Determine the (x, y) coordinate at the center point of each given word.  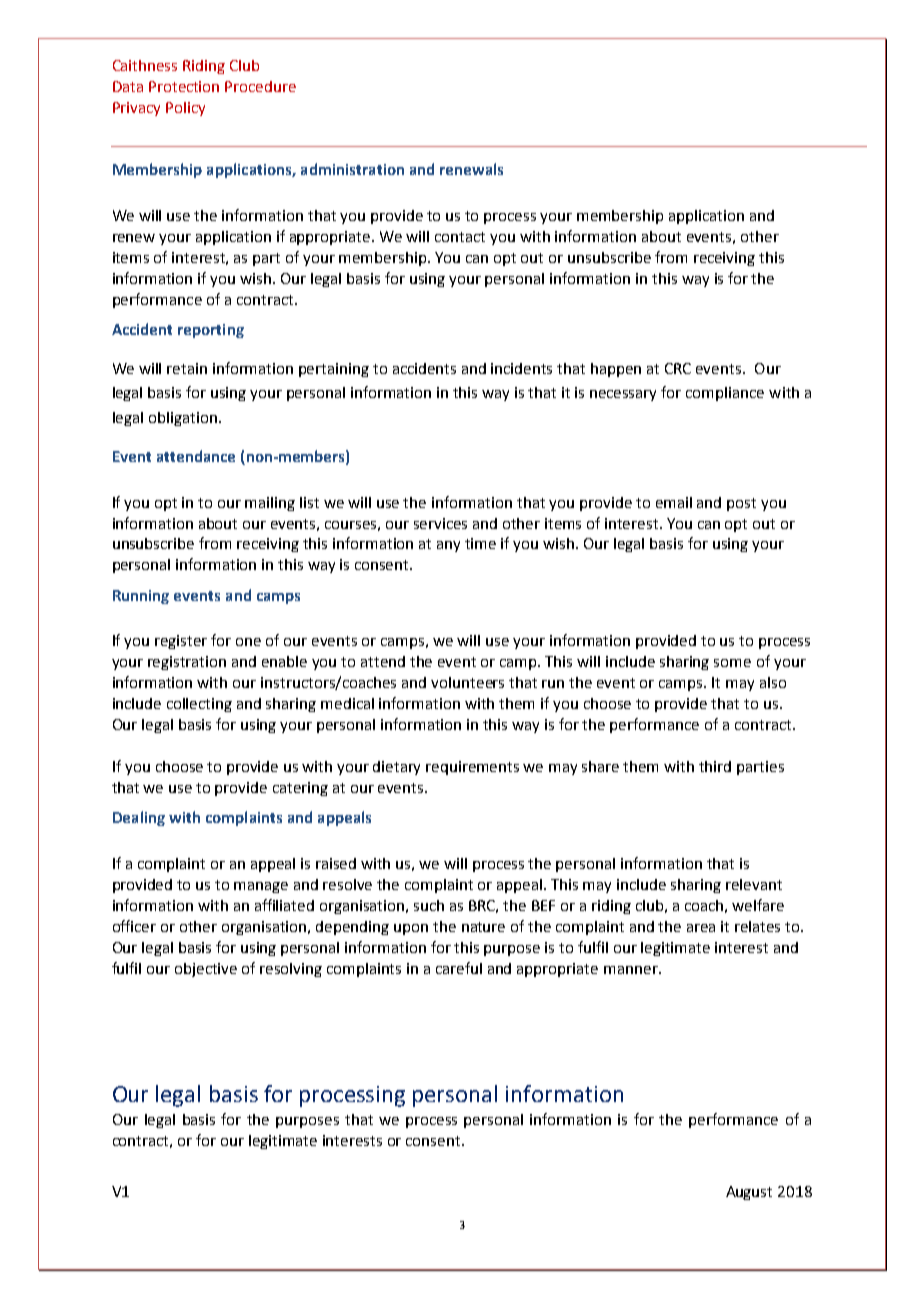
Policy (185, 109)
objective (206, 970)
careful (459, 968)
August (749, 1193)
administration (352, 169)
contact (460, 237)
